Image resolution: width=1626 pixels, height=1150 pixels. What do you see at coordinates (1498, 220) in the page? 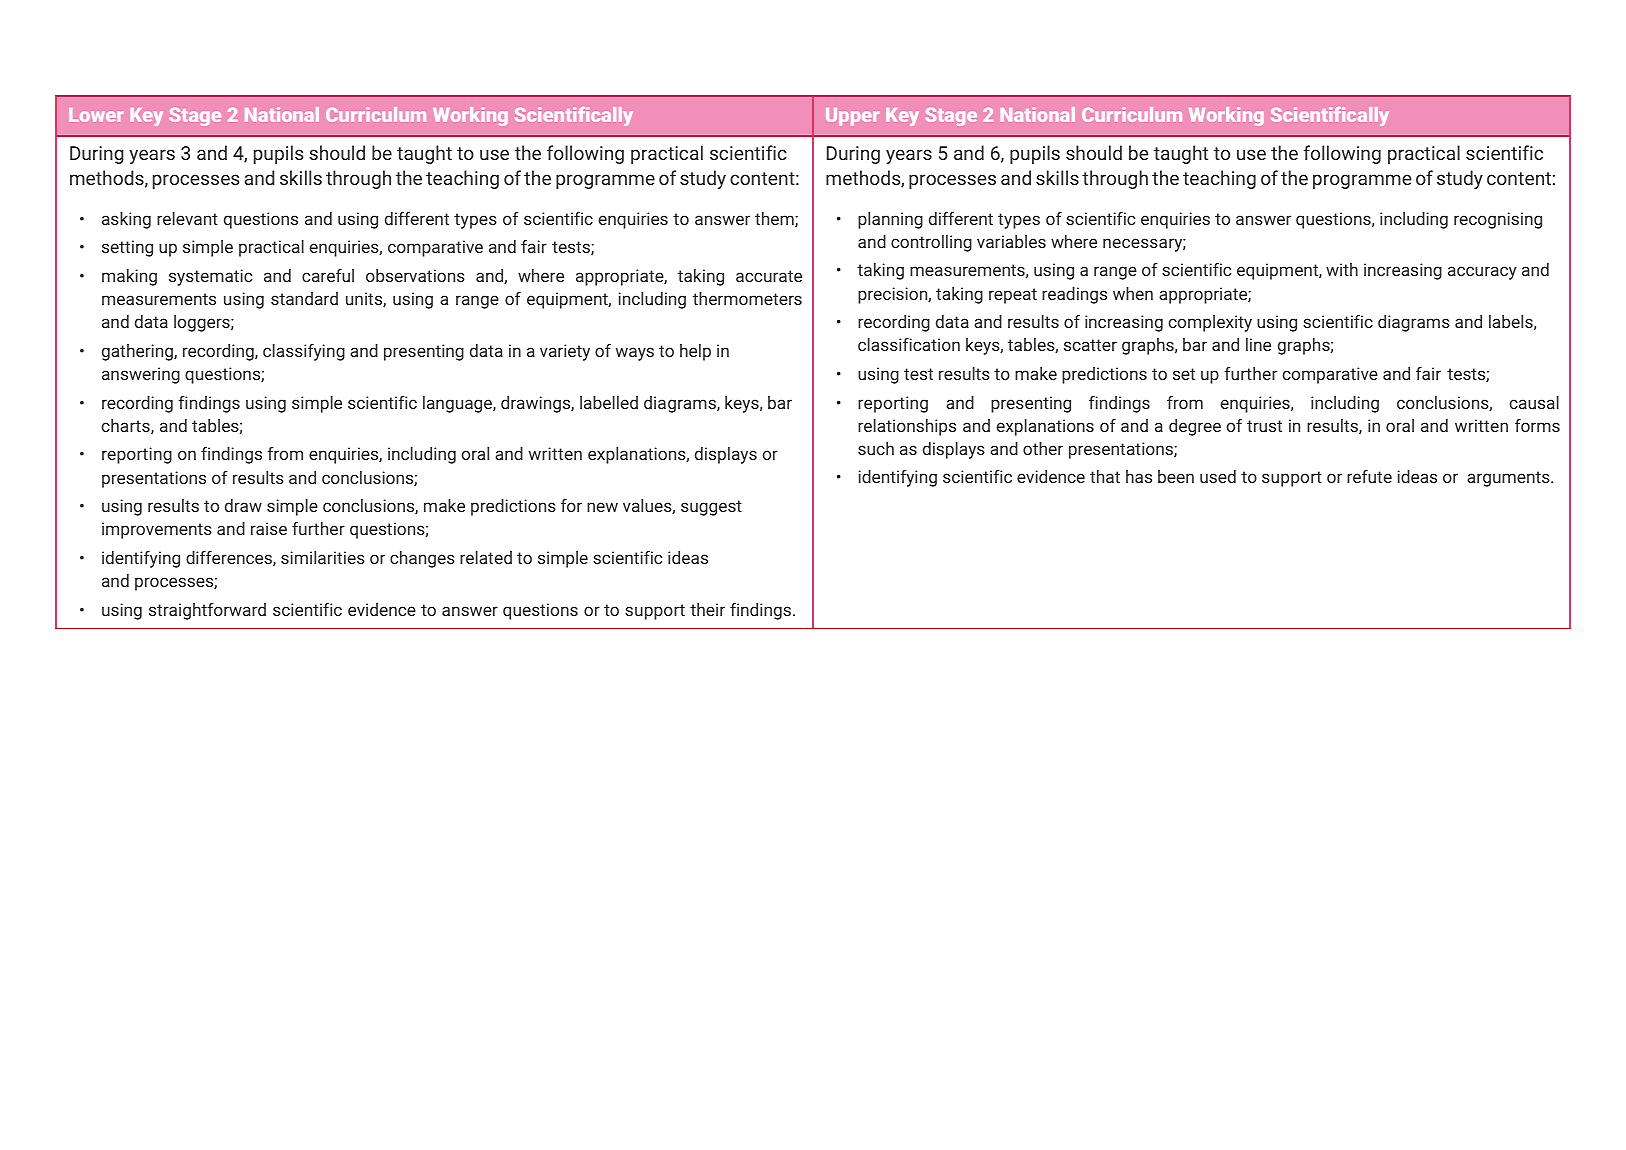
I see `recognising` at bounding box center [1498, 220].
